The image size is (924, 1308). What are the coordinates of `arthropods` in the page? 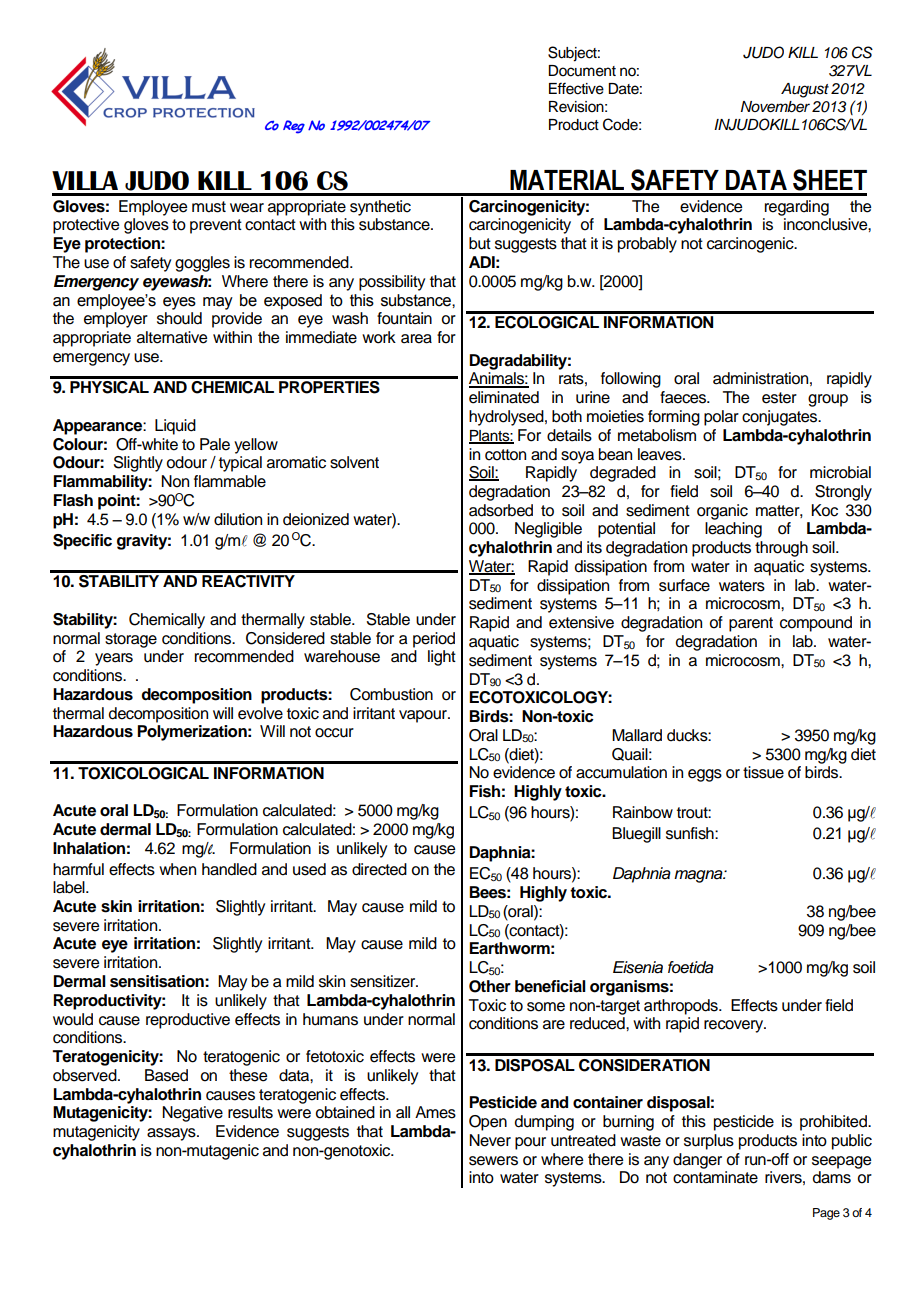 It's located at (682, 1007).
